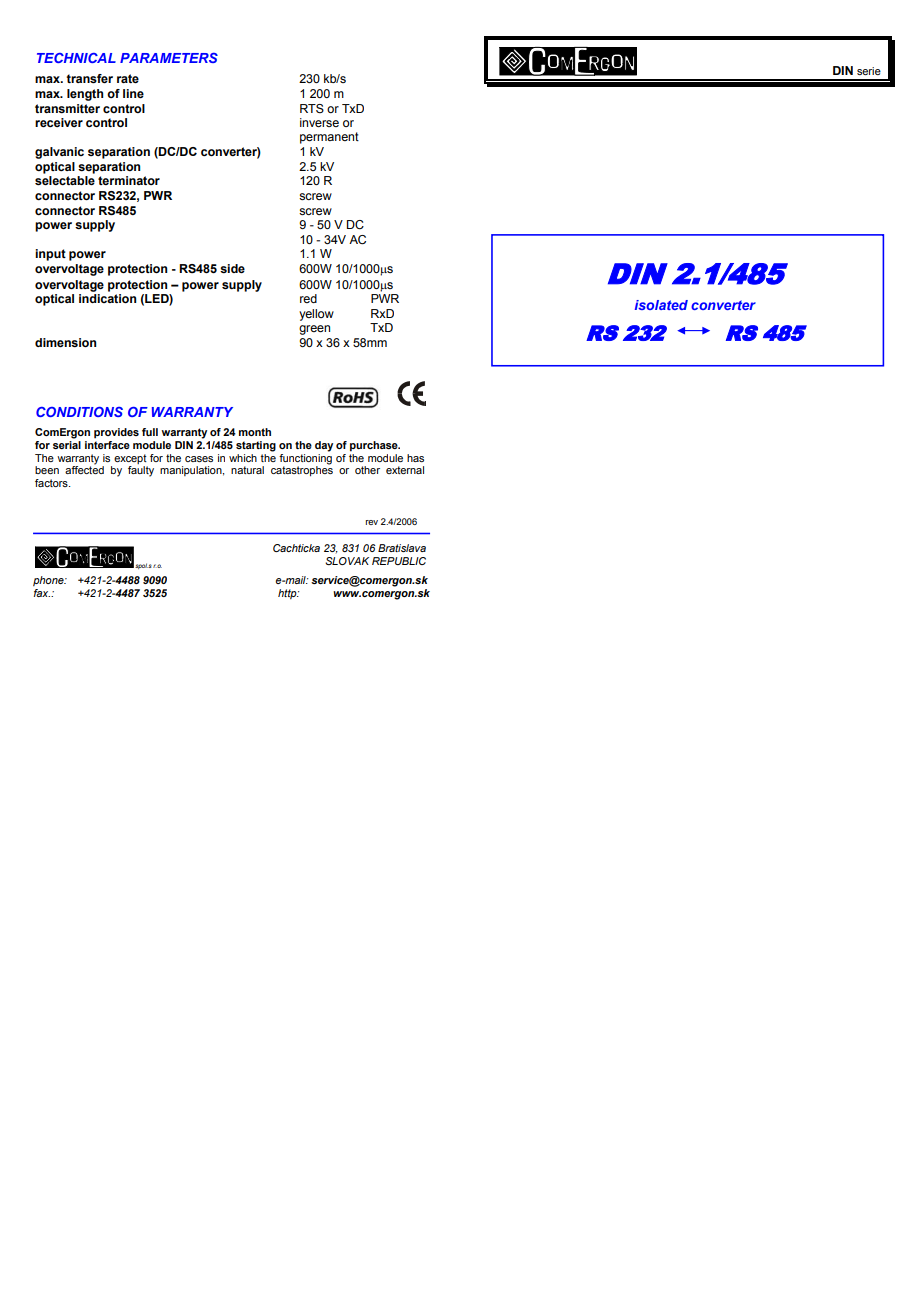 This screenshot has width=924, height=1308. Describe the element at coordinates (869, 71) in the screenshot. I see `serie` at that location.
